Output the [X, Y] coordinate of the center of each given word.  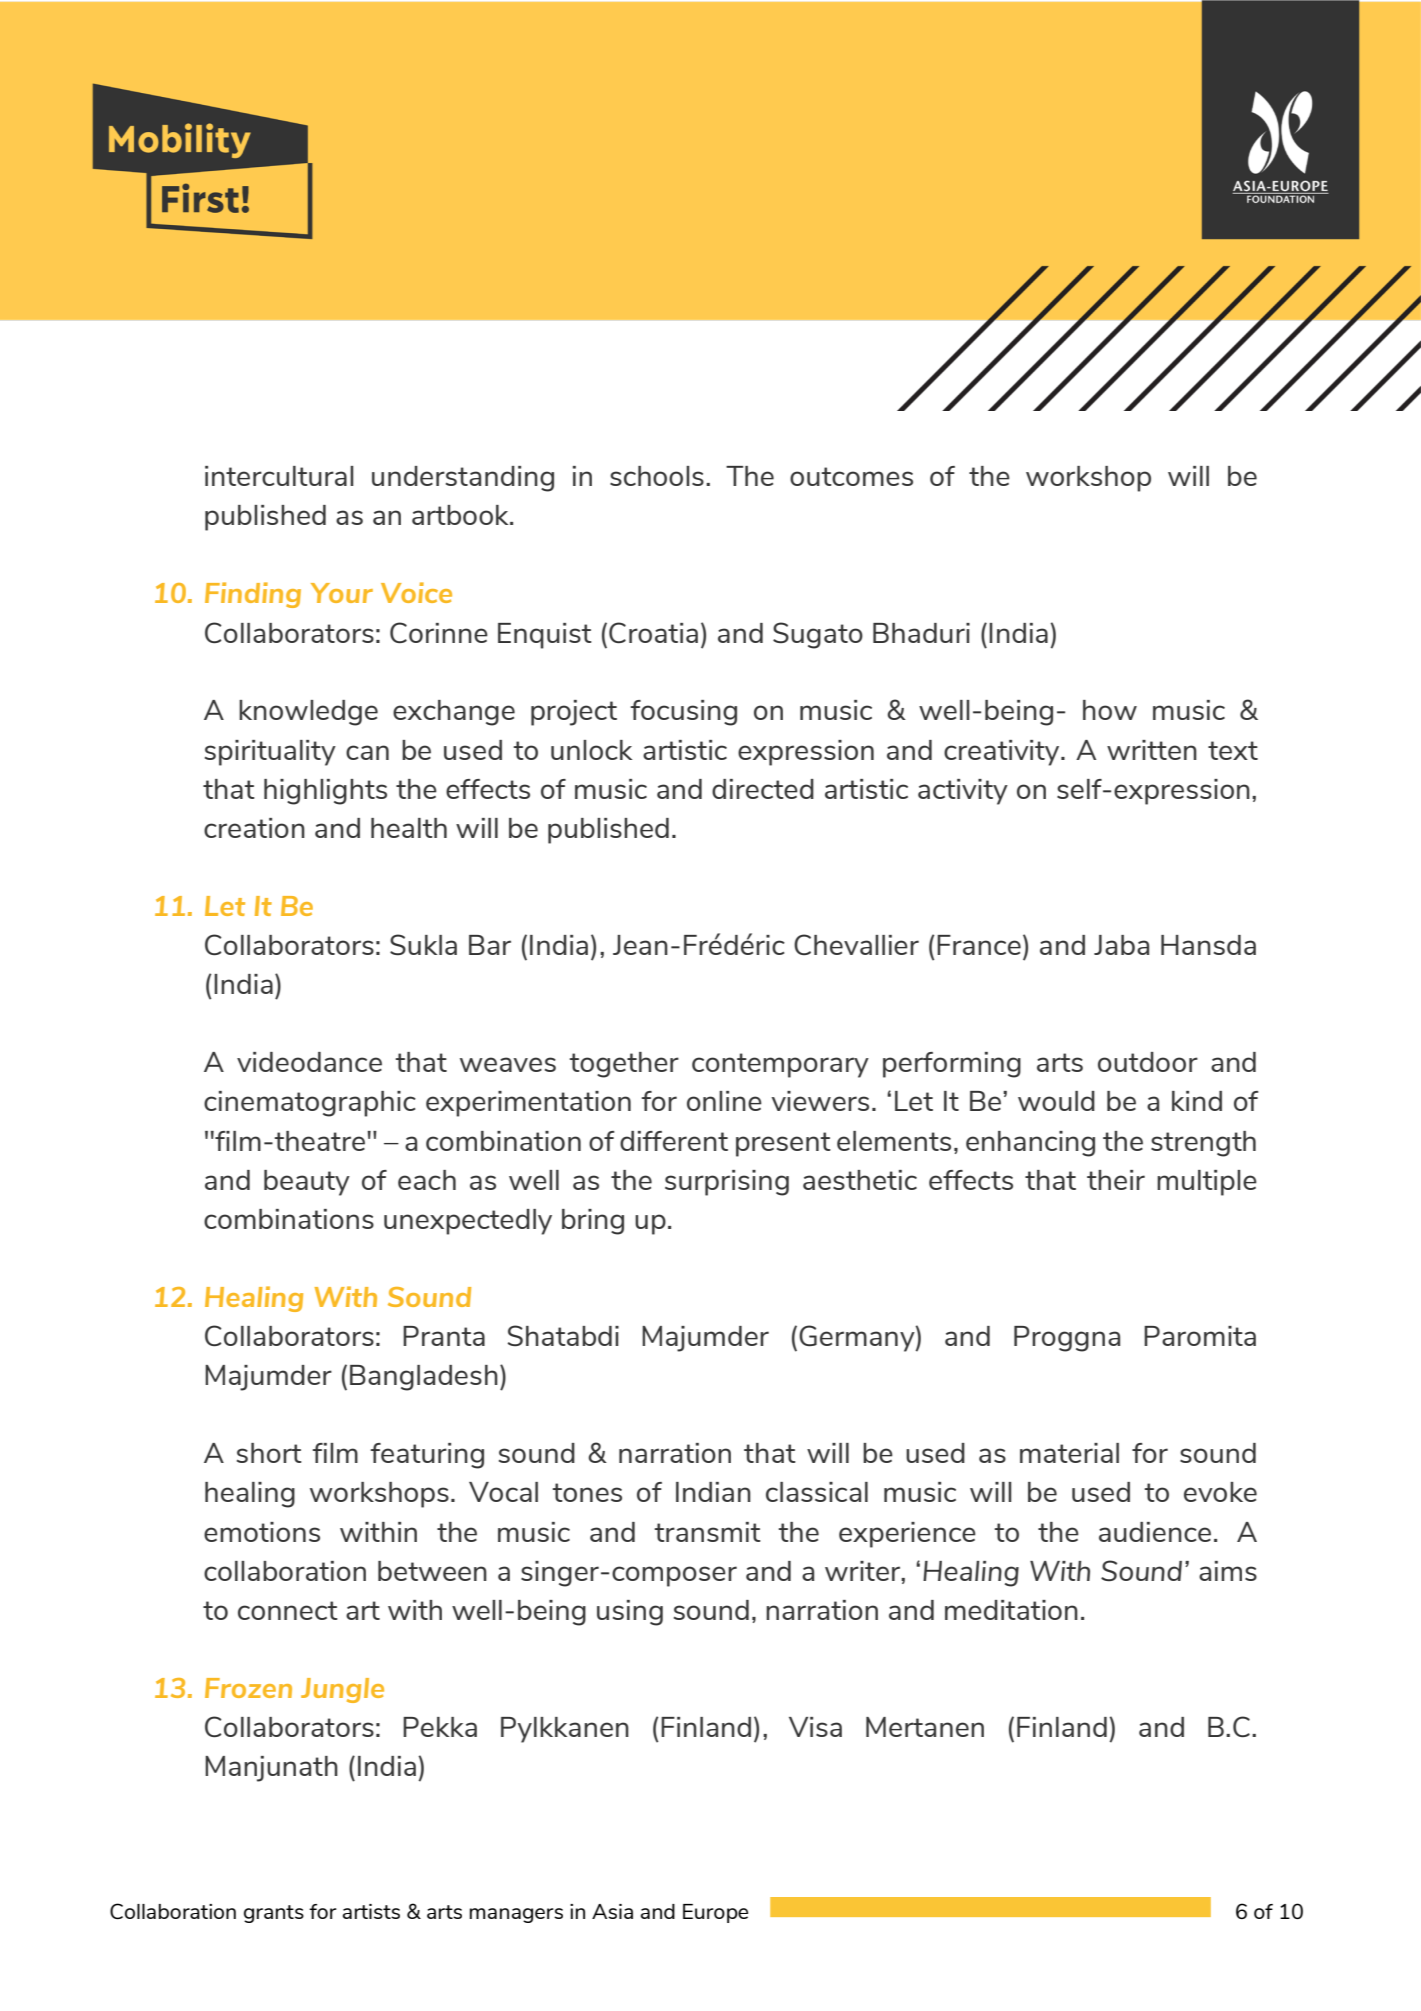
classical [817, 1492]
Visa [815, 1727]
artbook [461, 515]
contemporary [780, 1065]
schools [657, 476]
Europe [715, 1913]
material [1069, 1453]
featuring [427, 1456]
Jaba [1121, 945]
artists [371, 1911]
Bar [490, 945]
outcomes [851, 476]
